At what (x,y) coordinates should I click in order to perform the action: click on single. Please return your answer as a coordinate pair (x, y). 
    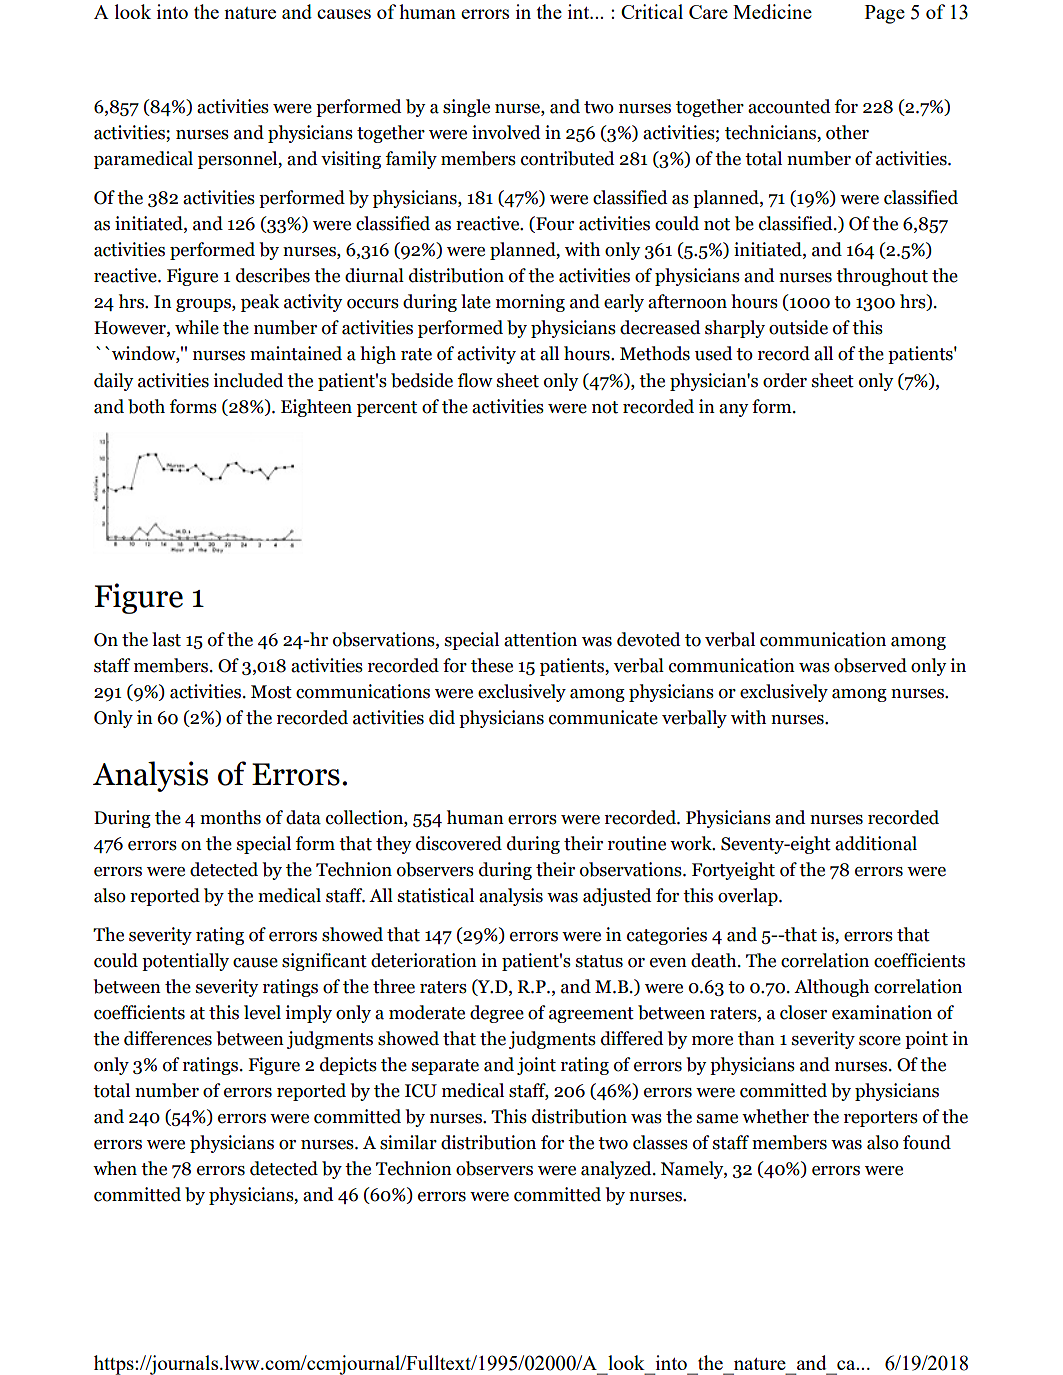
    Looking at the image, I should click on (466, 108).
